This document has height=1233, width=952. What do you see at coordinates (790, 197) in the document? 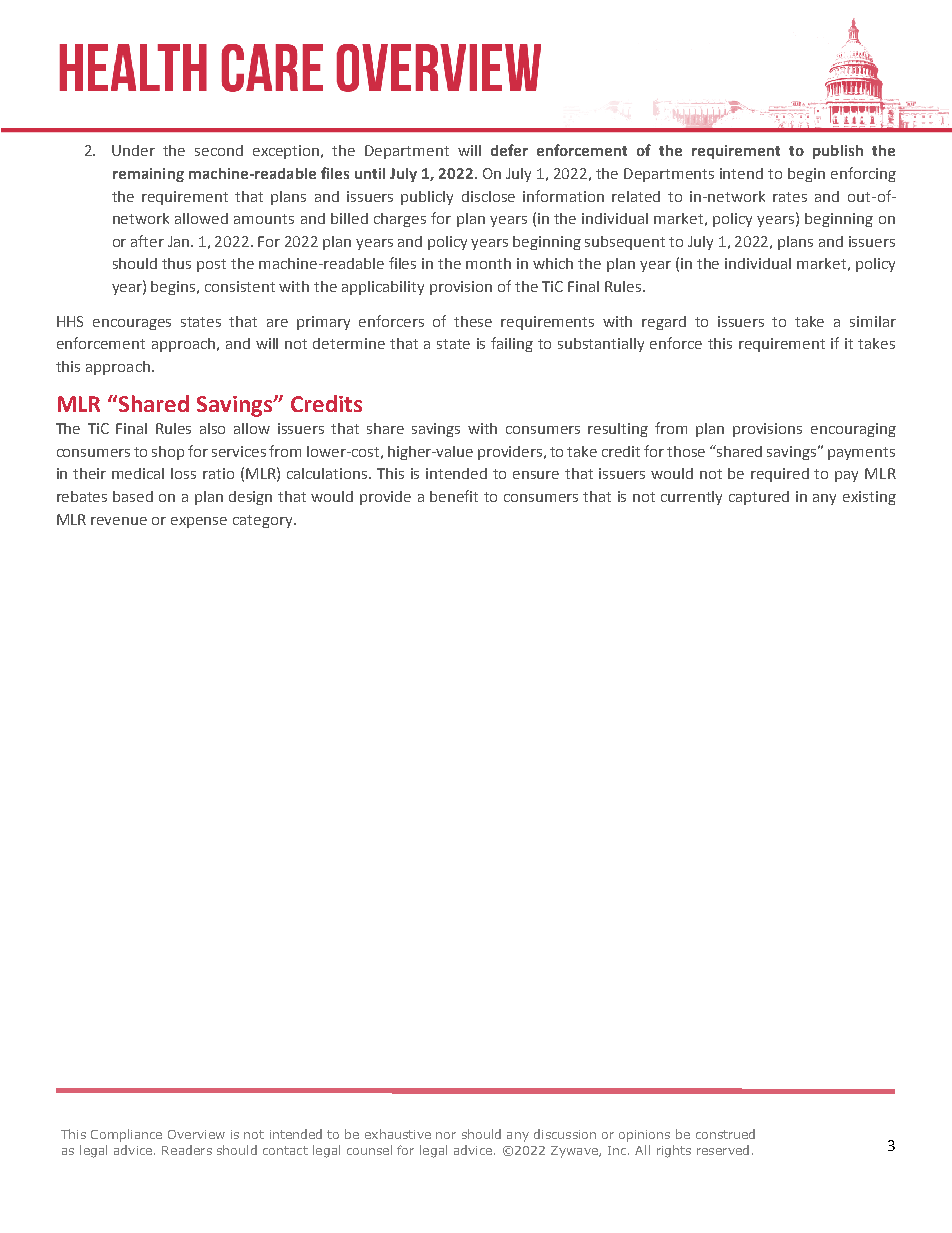
I see `rates` at bounding box center [790, 197].
